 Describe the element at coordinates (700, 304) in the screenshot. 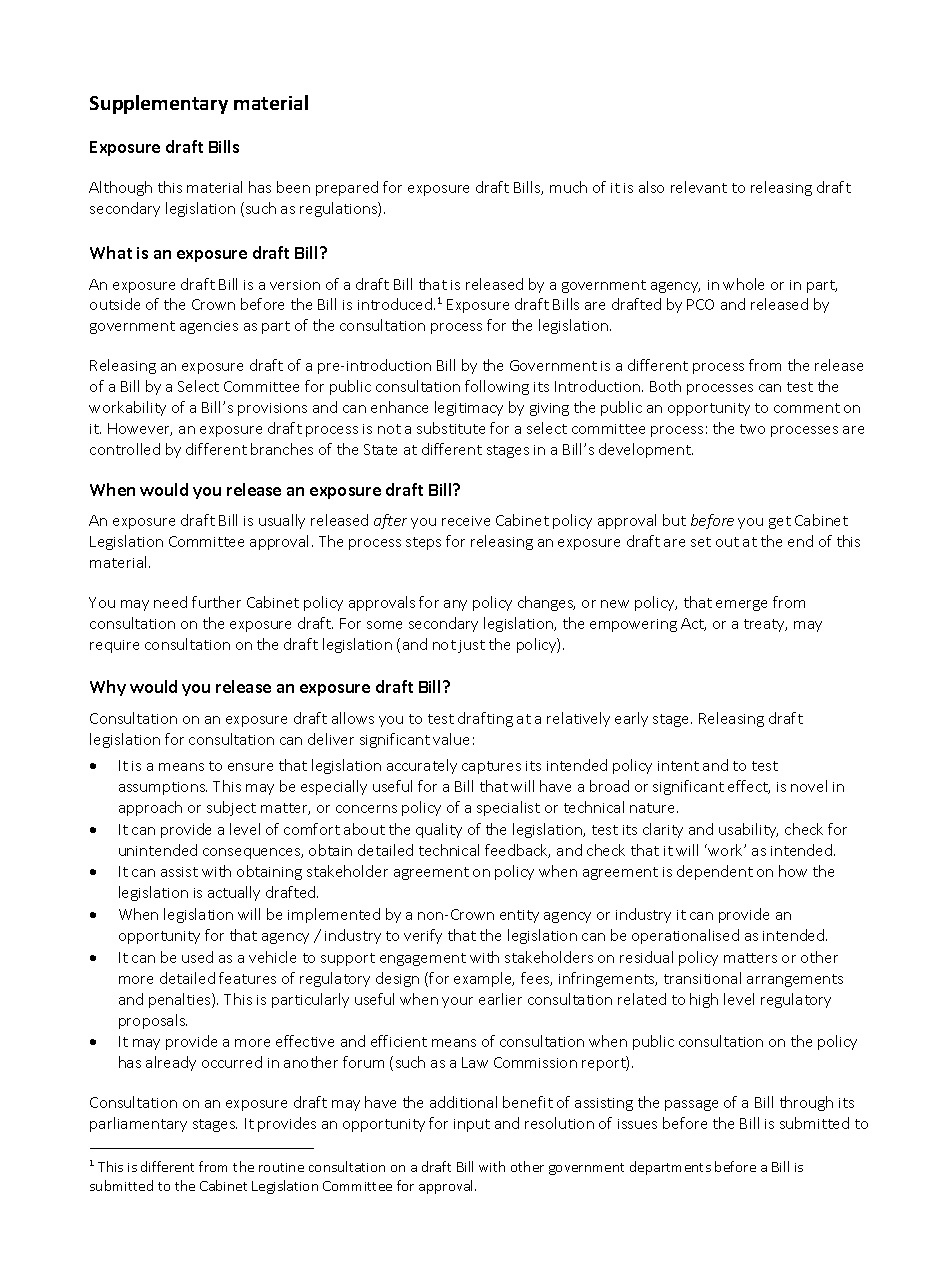

I see `PCO` at that location.
